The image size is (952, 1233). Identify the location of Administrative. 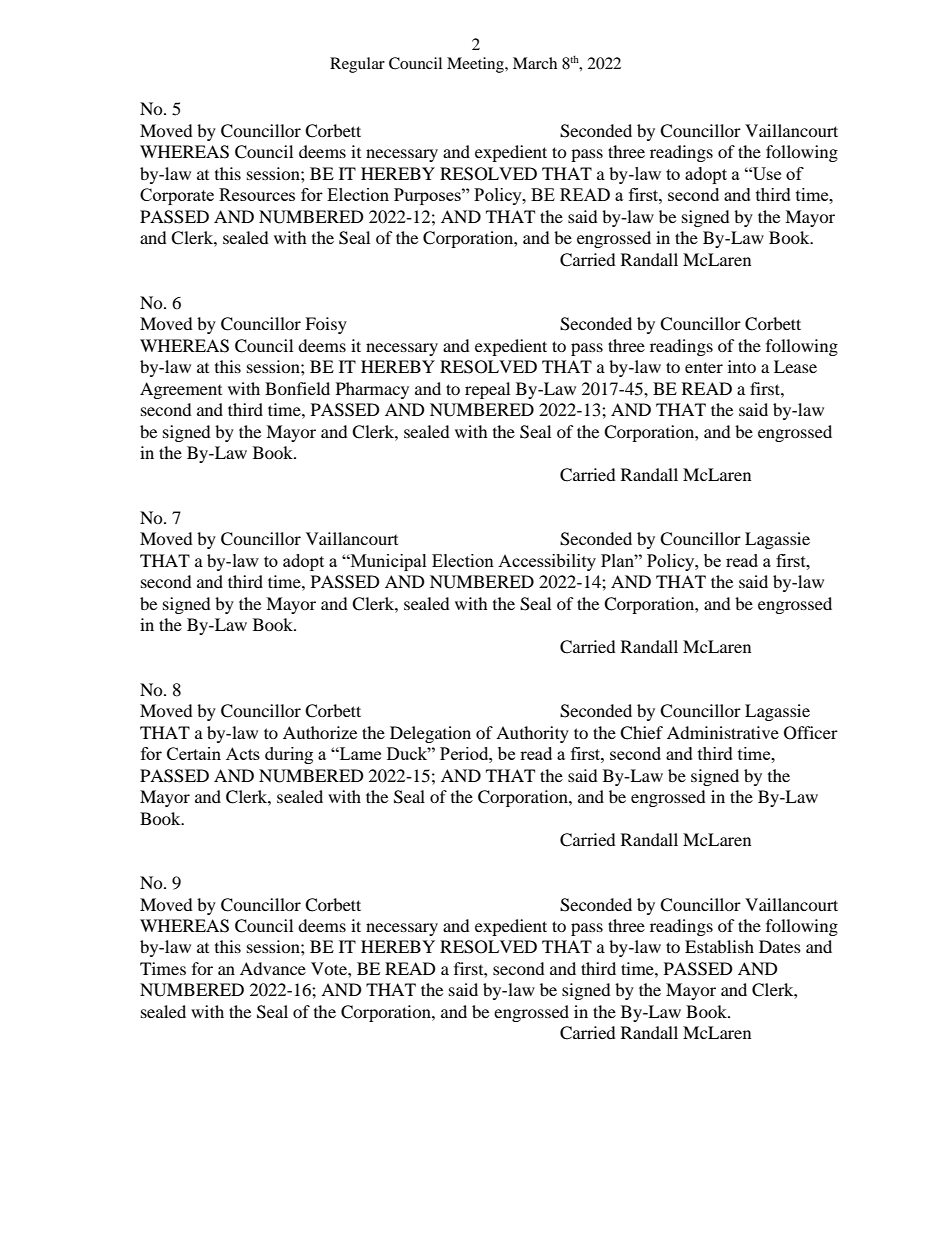
(723, 732).
